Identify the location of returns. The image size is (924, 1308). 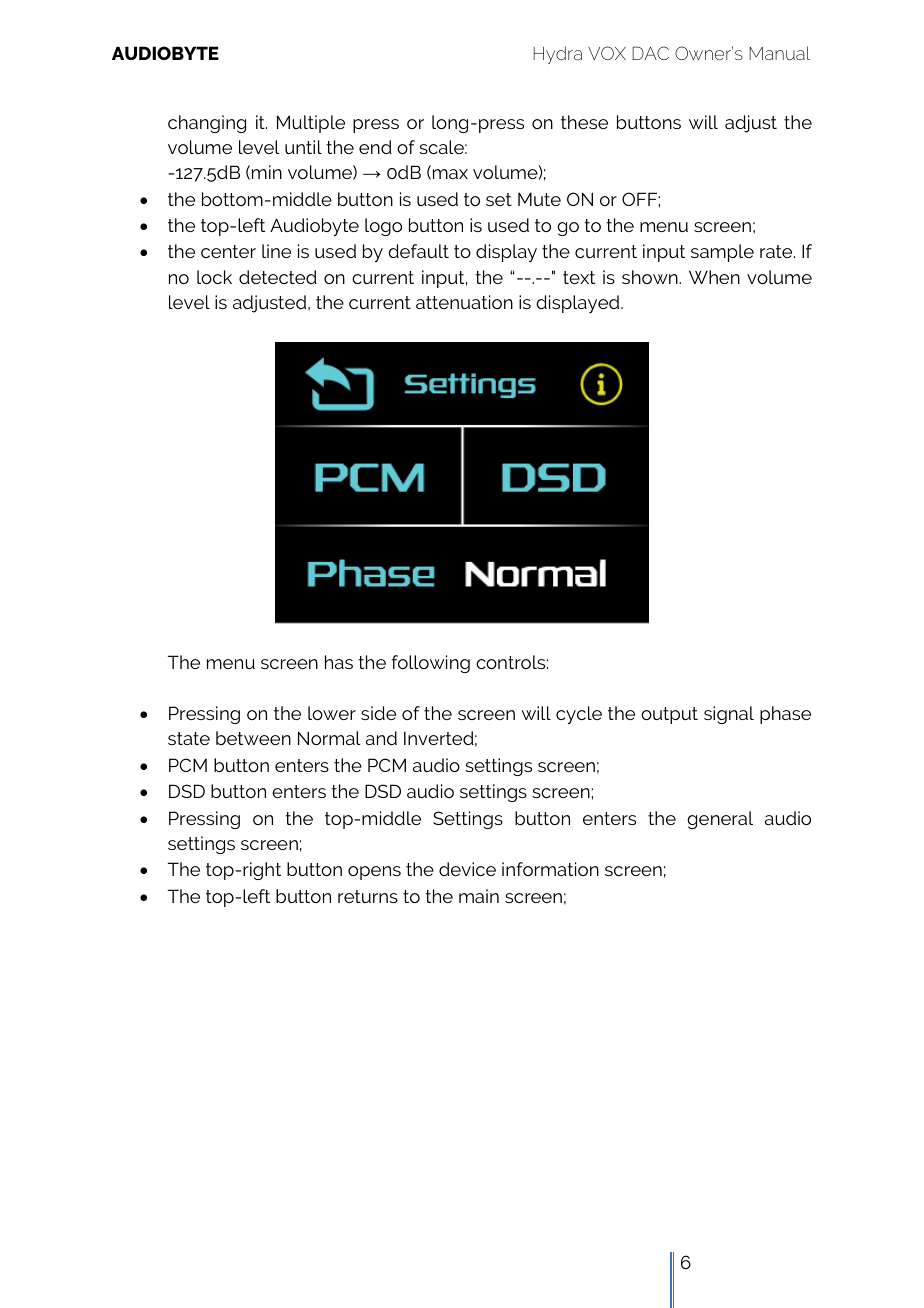
(368, 896).
